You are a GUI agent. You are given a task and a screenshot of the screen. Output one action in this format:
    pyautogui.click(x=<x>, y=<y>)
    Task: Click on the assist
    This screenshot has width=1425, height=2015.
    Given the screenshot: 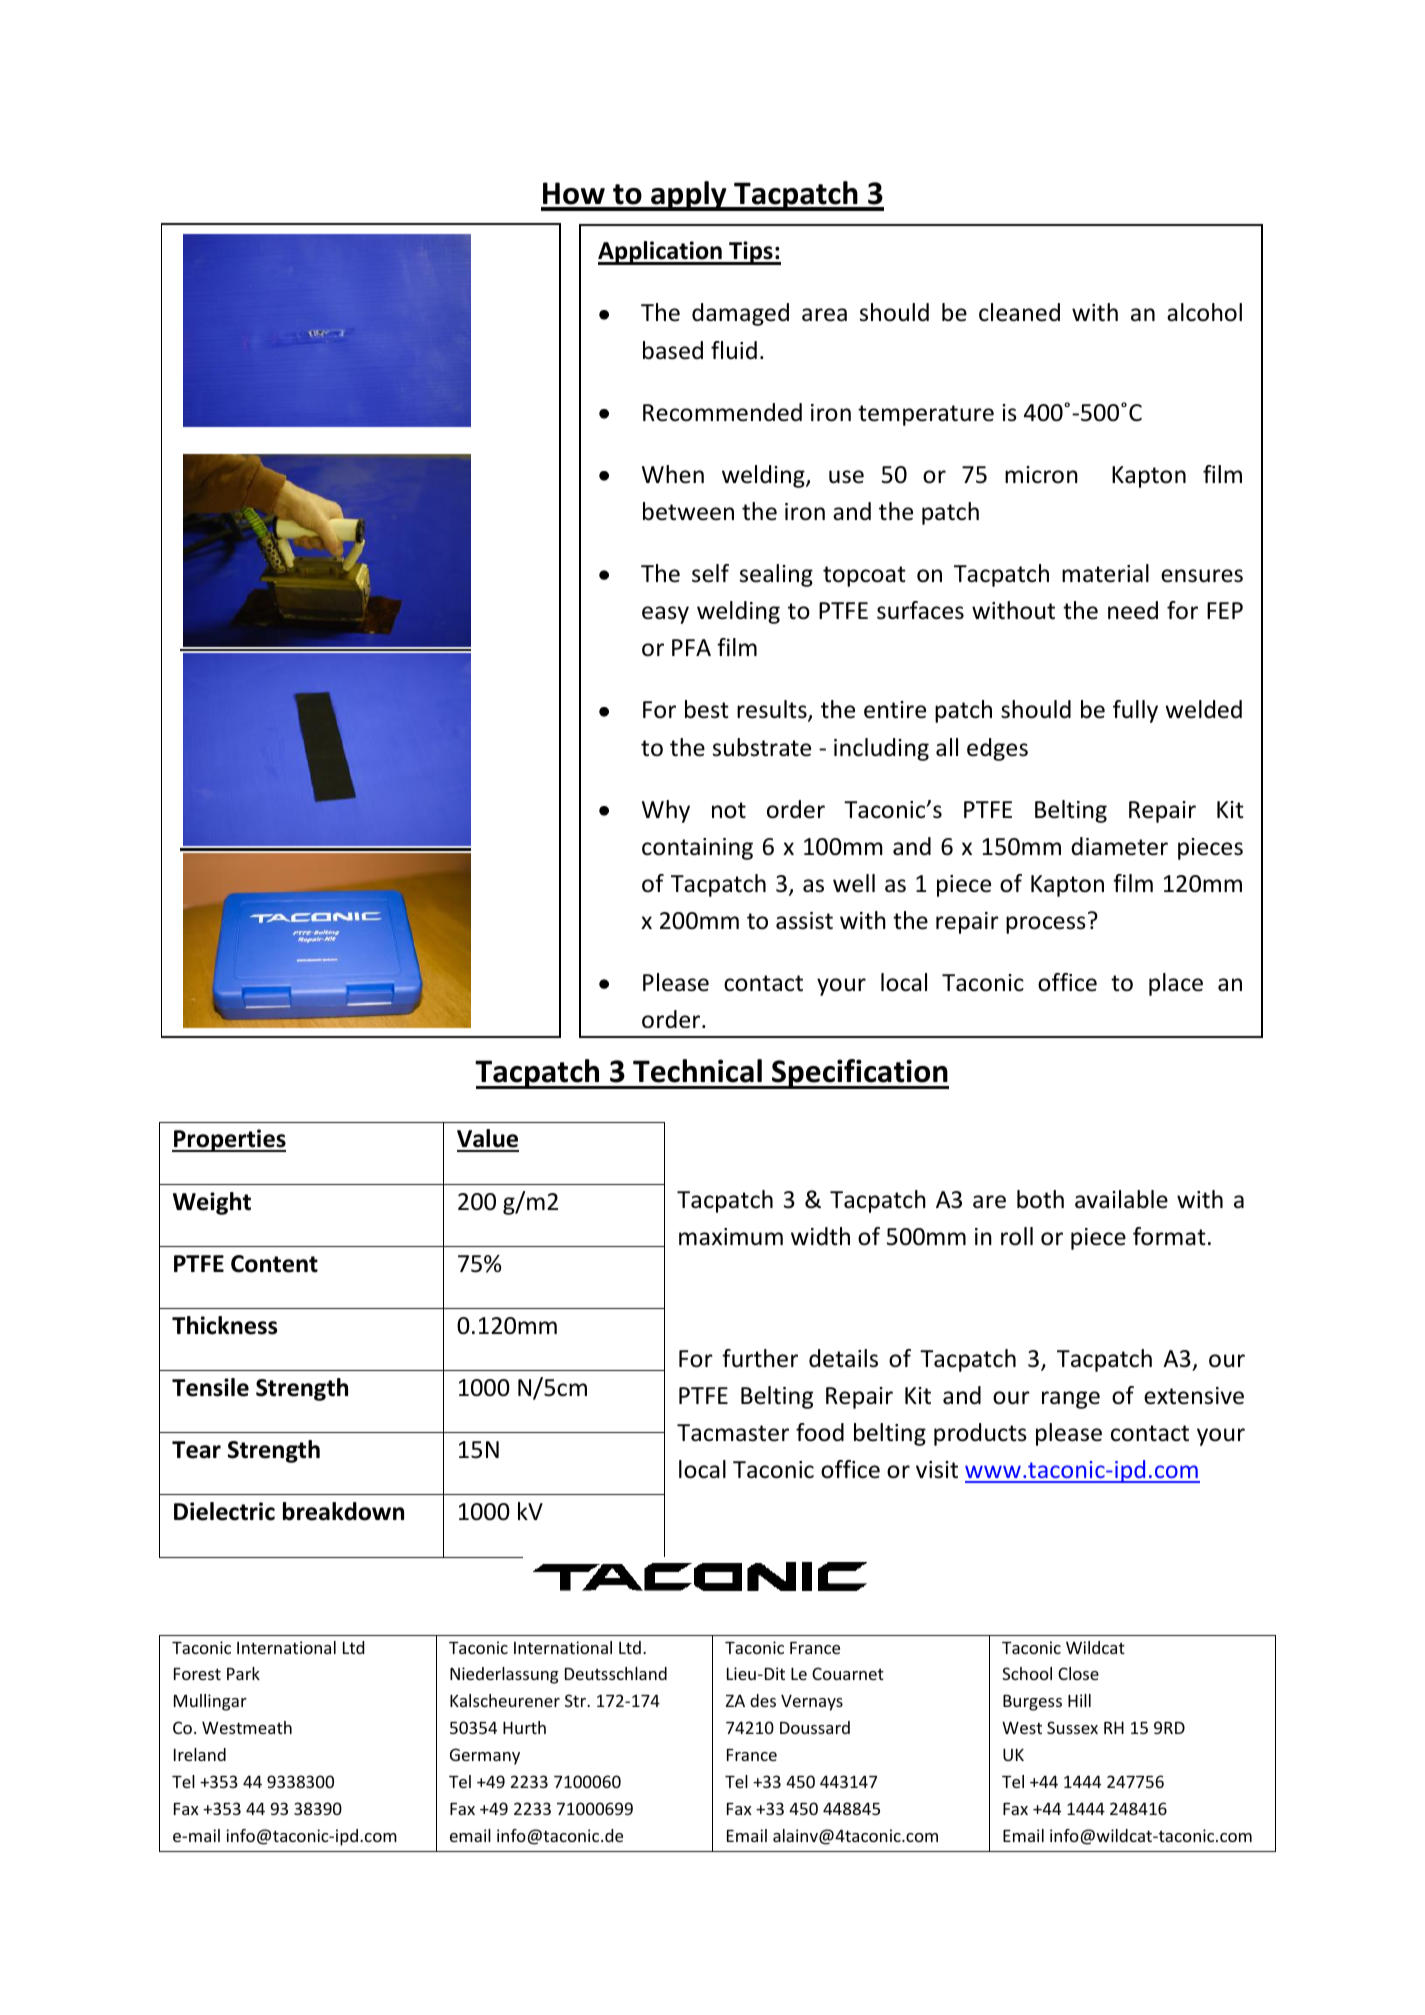 What is the action you would take?
    pyautogui.click(x=804, y=921)
